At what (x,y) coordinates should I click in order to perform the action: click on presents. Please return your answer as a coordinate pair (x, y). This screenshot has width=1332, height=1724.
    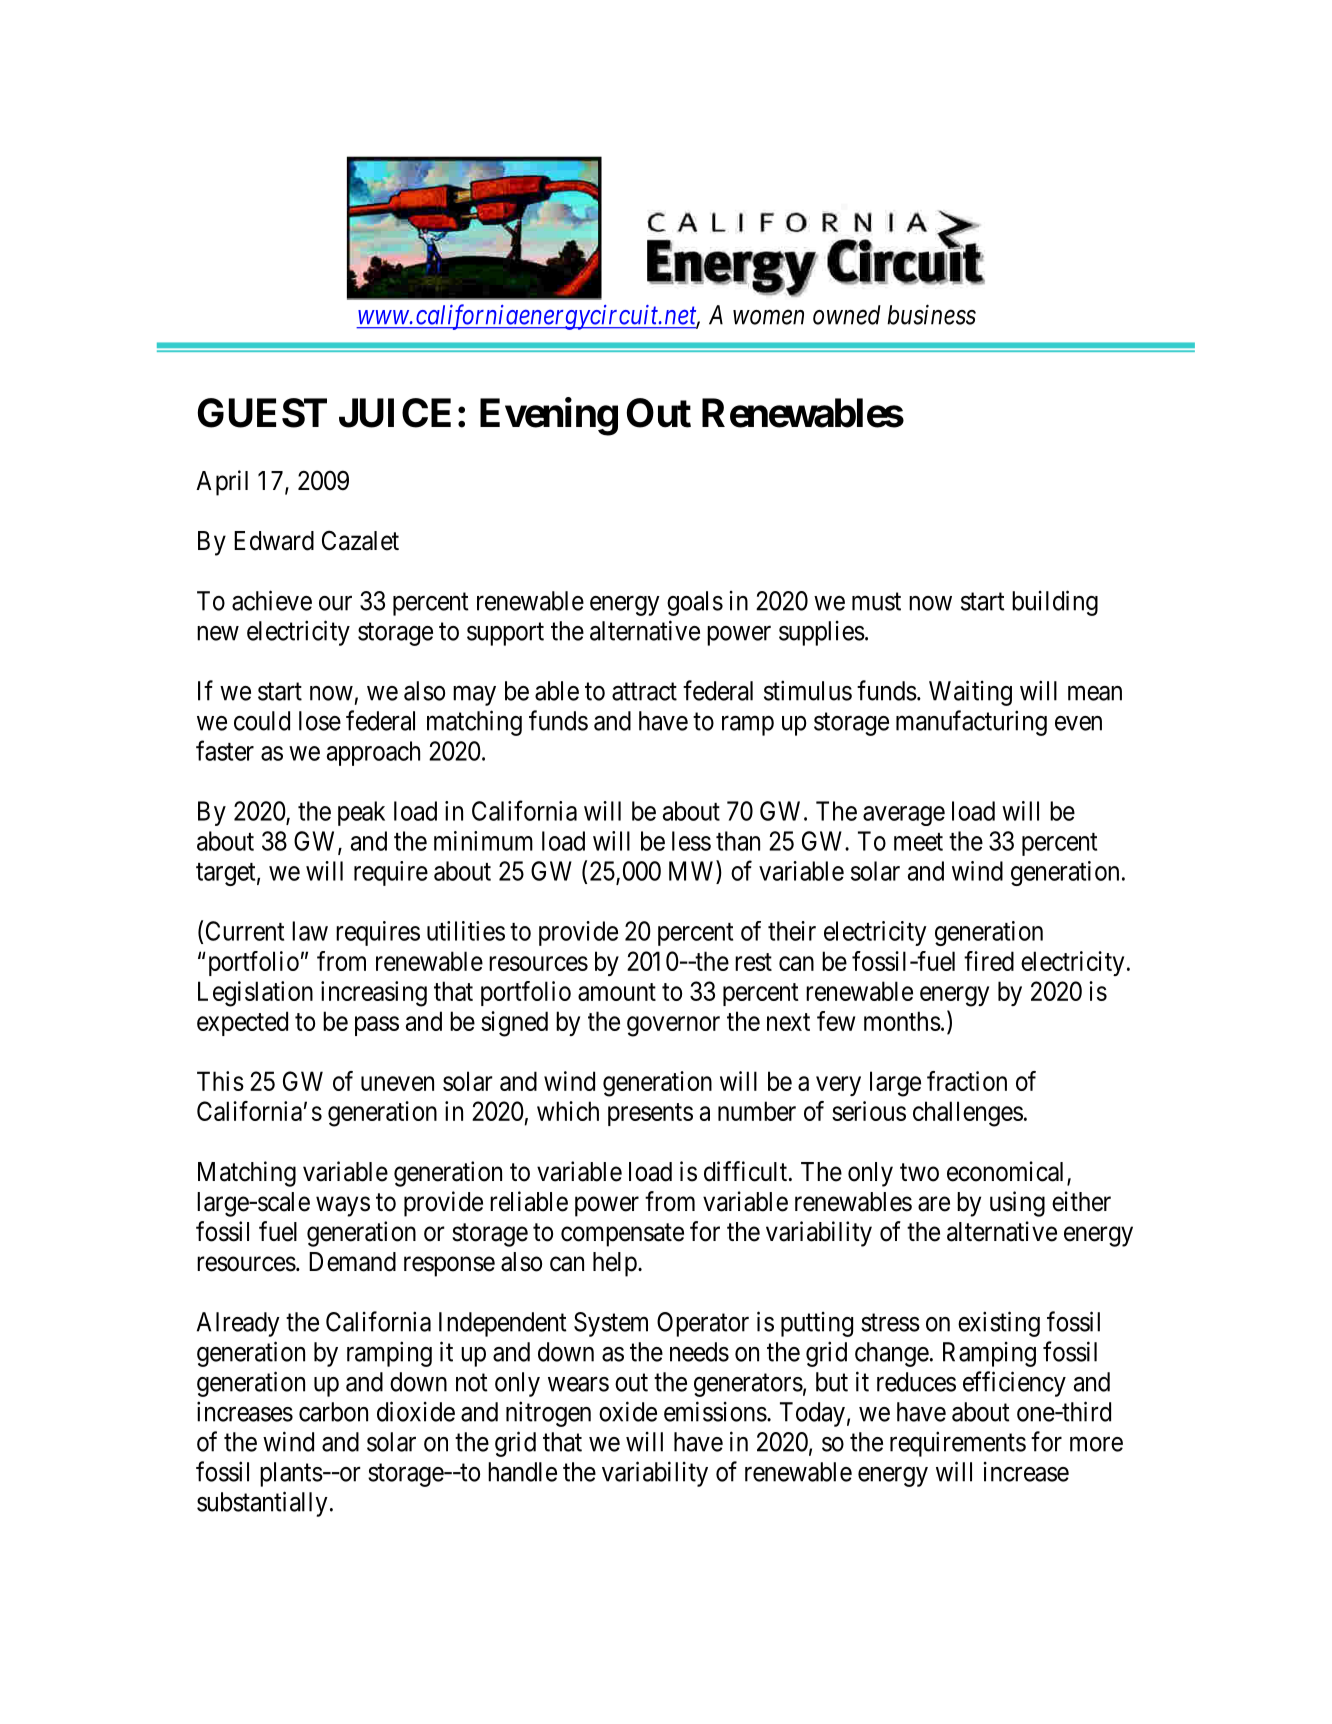
    Looking at the image, I should click on (650, 1114).
